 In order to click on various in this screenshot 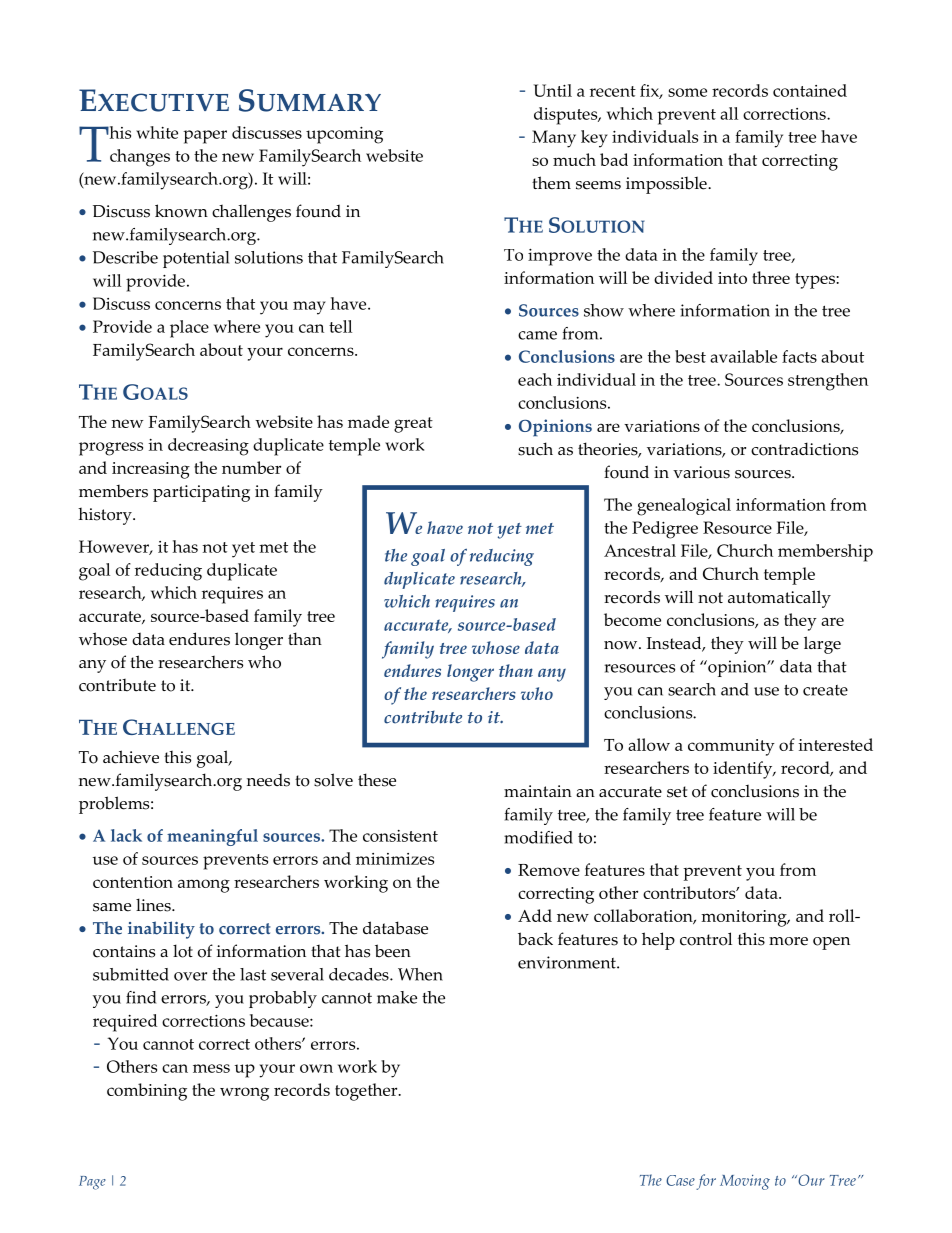, I will do `click(701, 472)`.
